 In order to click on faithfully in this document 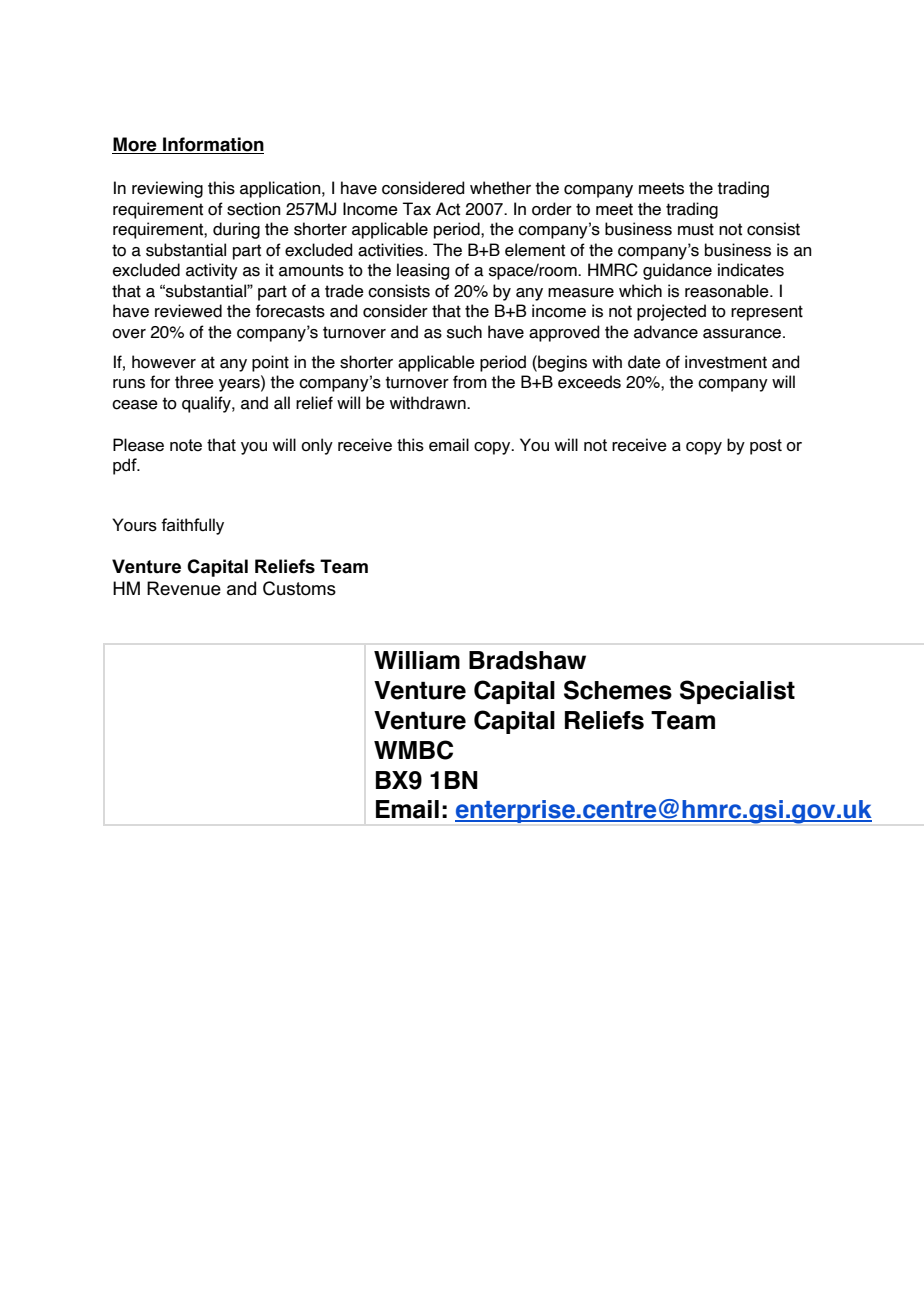, I will do `click(192, 526)`.
